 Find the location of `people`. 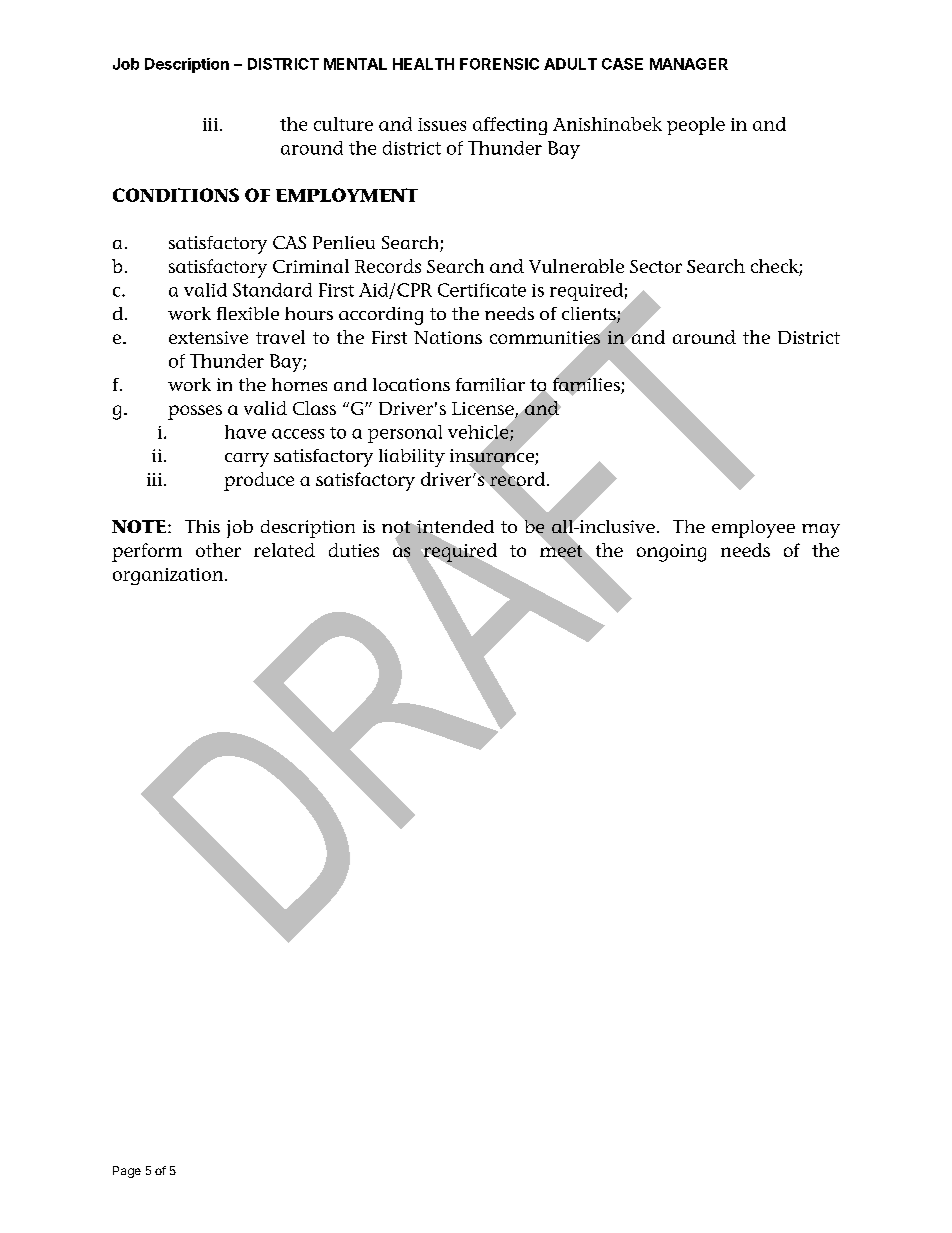

people is located at coordinates (696, 126).
